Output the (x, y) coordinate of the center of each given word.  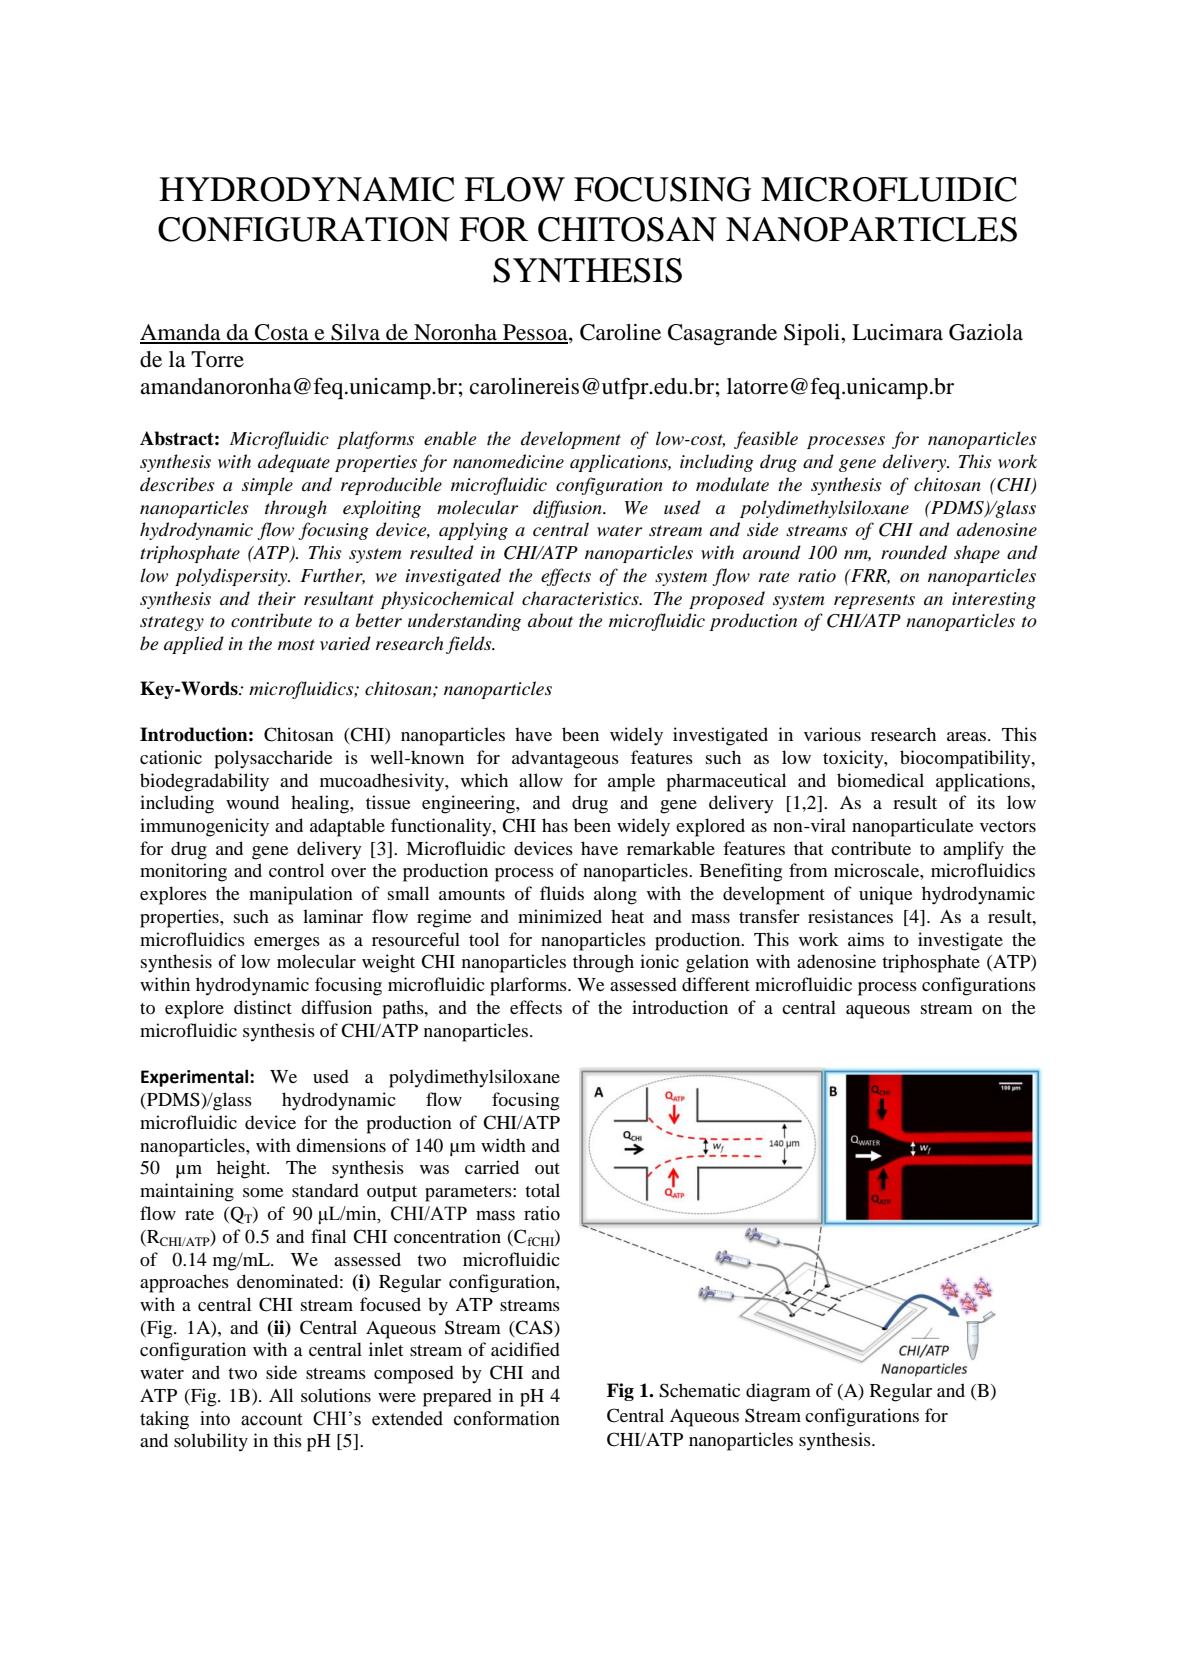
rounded (914, 552)
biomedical (880, 780)
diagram (778, 1392)
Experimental (196, 1078)
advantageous (565, 759)
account (272, 1419)
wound (252, 802)
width (503, 1145)
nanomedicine (508, 461)
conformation (507, 1418)
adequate (294, 463)
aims (866, 939)
